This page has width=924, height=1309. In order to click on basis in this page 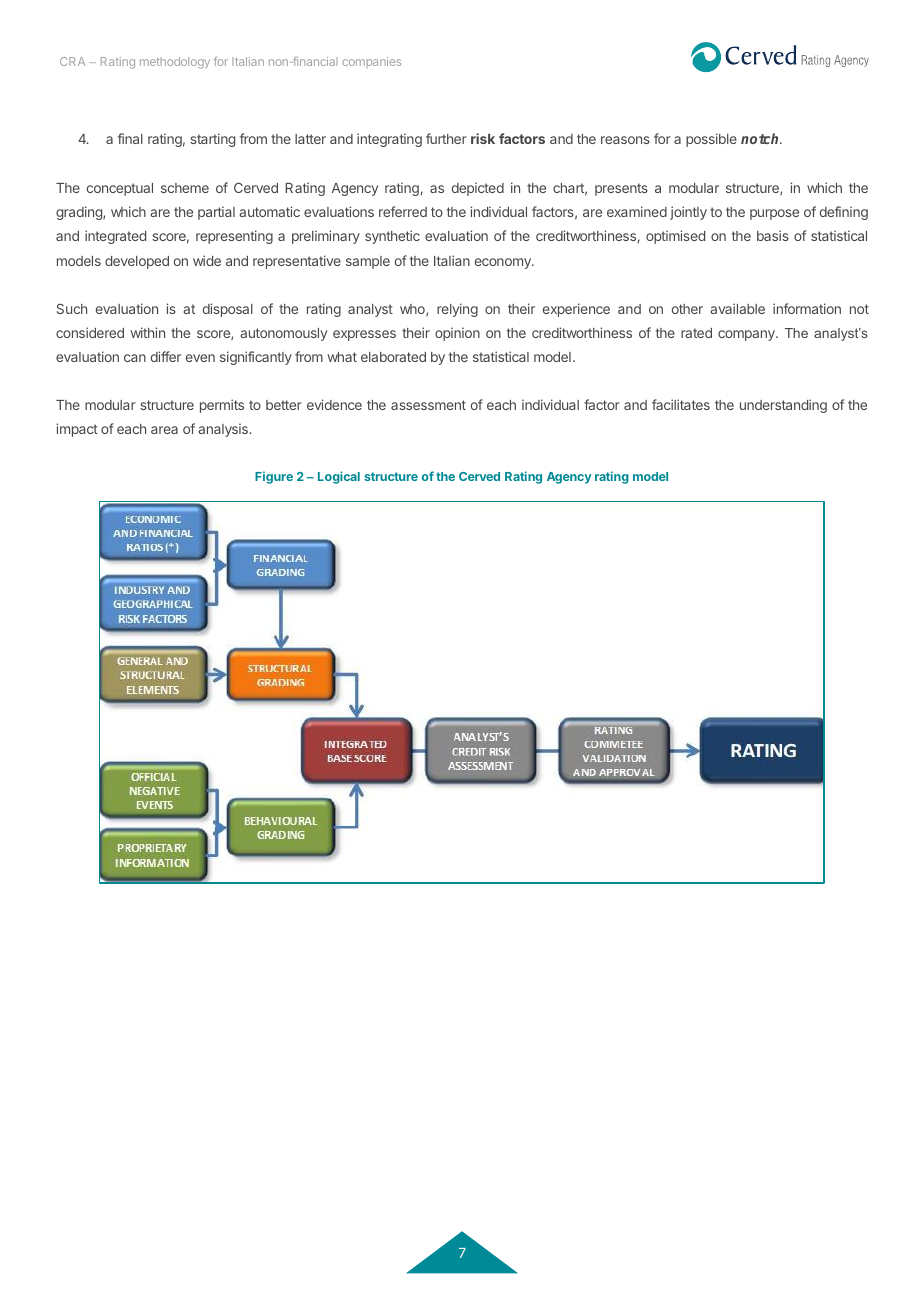, I will do `click(773, 235)`.
